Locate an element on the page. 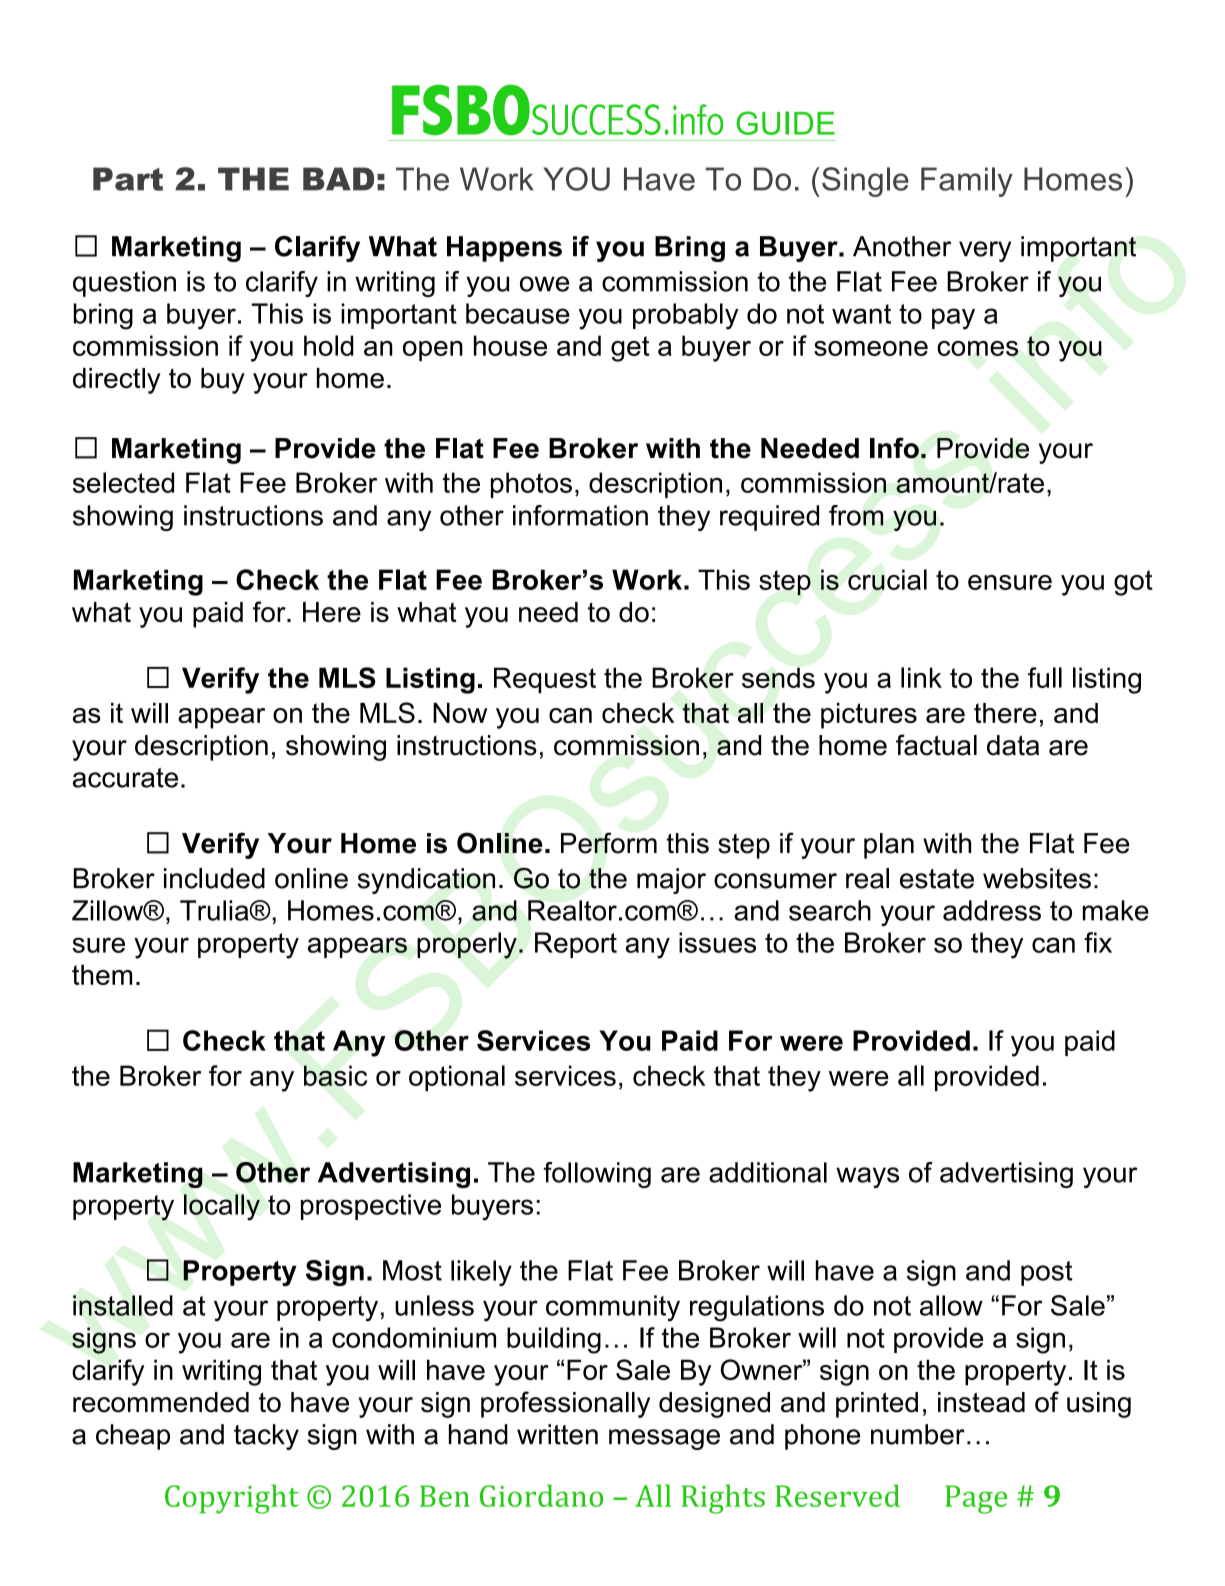 The image size is (1225, 1586). ways is located at coordinates (867, 1177).
